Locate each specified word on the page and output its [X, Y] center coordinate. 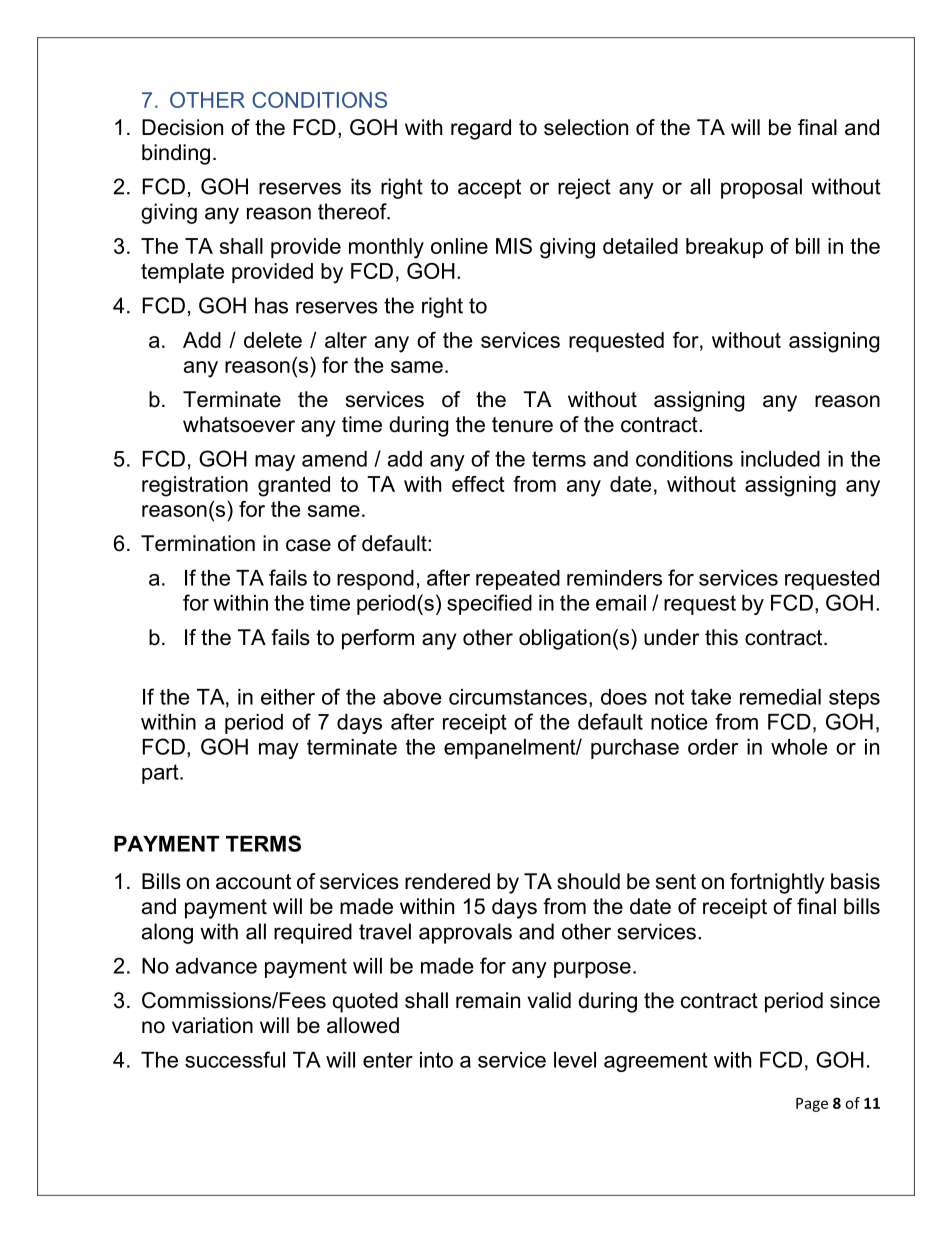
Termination [198, 543]
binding [176, 154]
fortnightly [777, 883]
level [575, 1060]
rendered [447, 881]
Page [812, 1105]
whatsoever [239, 424]
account [253, 882]
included [780, 459]
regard [481, 129]
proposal [761, 188]
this [721, 637]
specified [489, 604]
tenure [522, 425]
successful [235, 1059]
